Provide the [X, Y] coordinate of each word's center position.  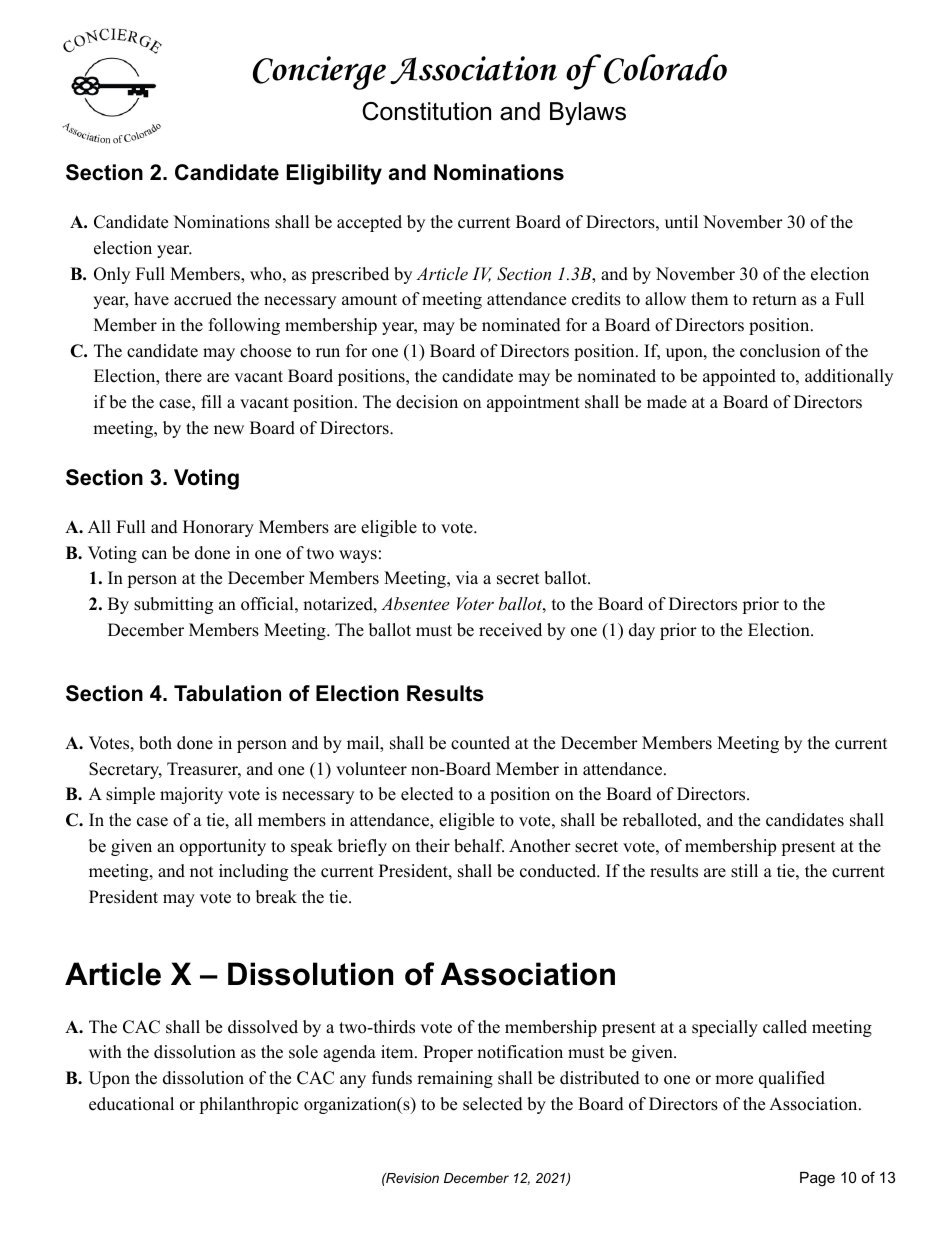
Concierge [319, 73]
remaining [455, 1079]
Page [817, 1179]
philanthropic [248, 1105]
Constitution [426, 111]
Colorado [665, 69]
